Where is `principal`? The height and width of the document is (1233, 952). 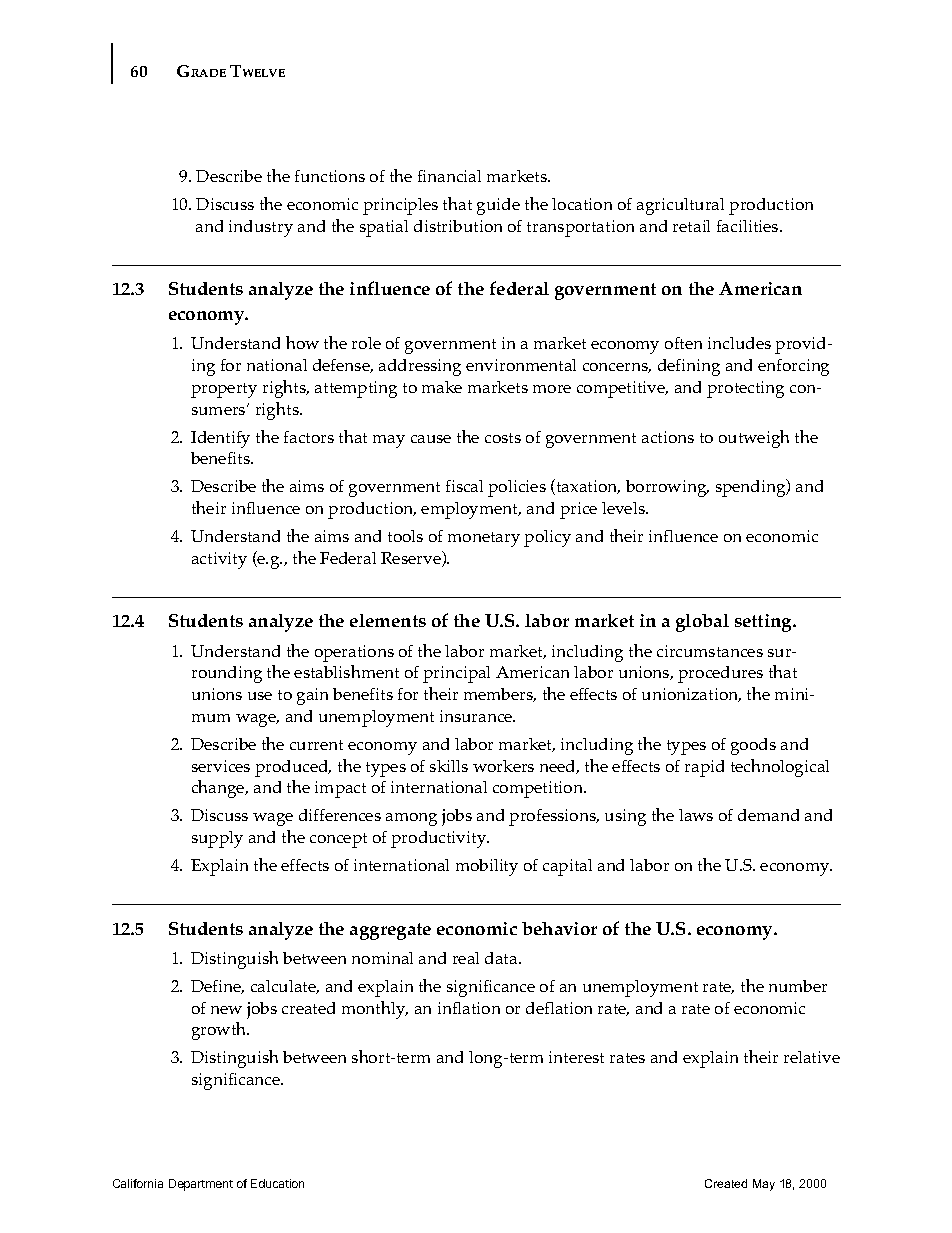
principal is located at coordinates (456, 674).
